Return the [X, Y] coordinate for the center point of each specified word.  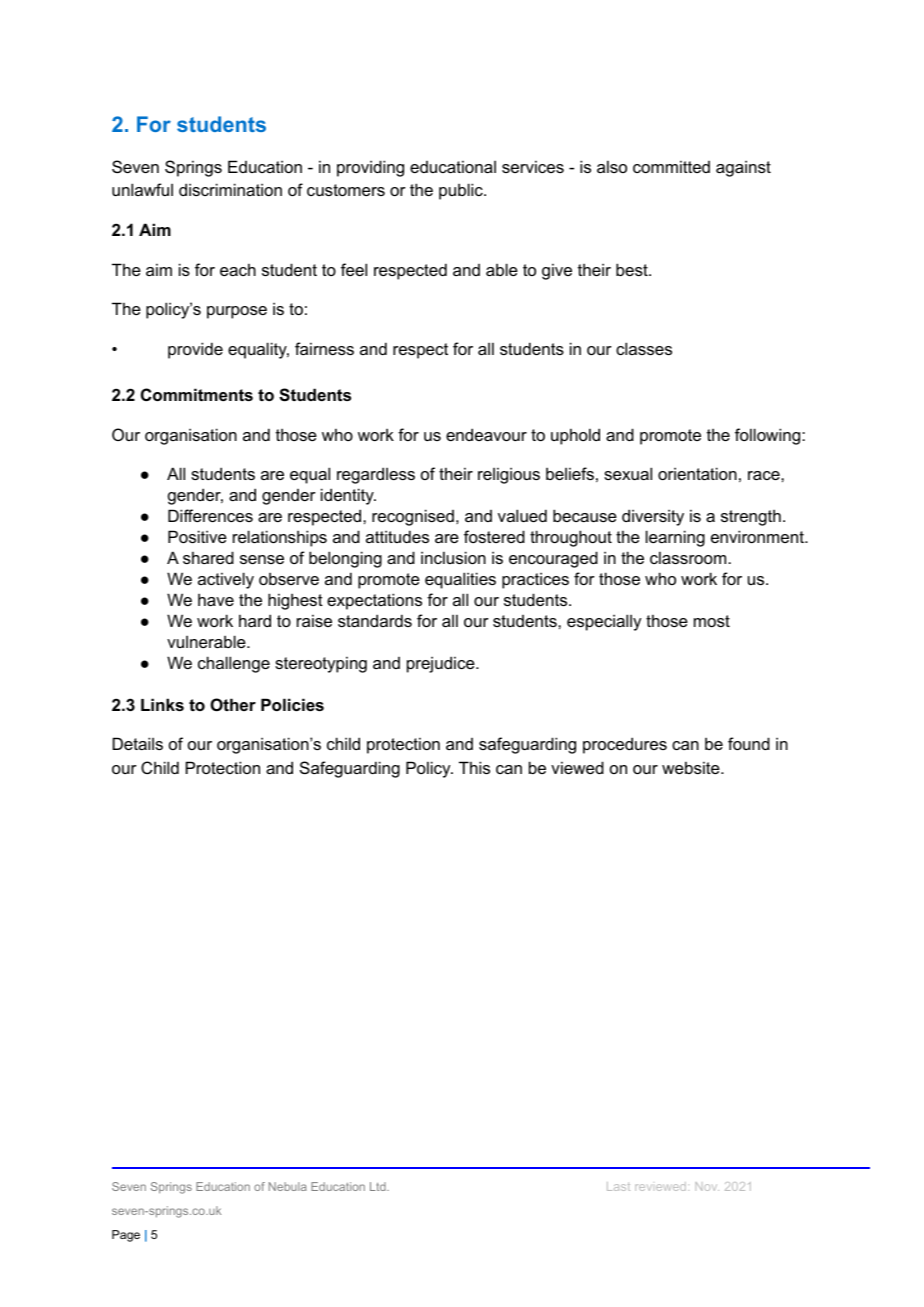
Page [126, 1236]
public [462, 191]
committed [671, 166]
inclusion [453, 557]
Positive [197, 536]
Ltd [379, 1186]
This [474, 767]
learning [675, 538]
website [692, 767]
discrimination [230, 189]
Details [138, 743]
